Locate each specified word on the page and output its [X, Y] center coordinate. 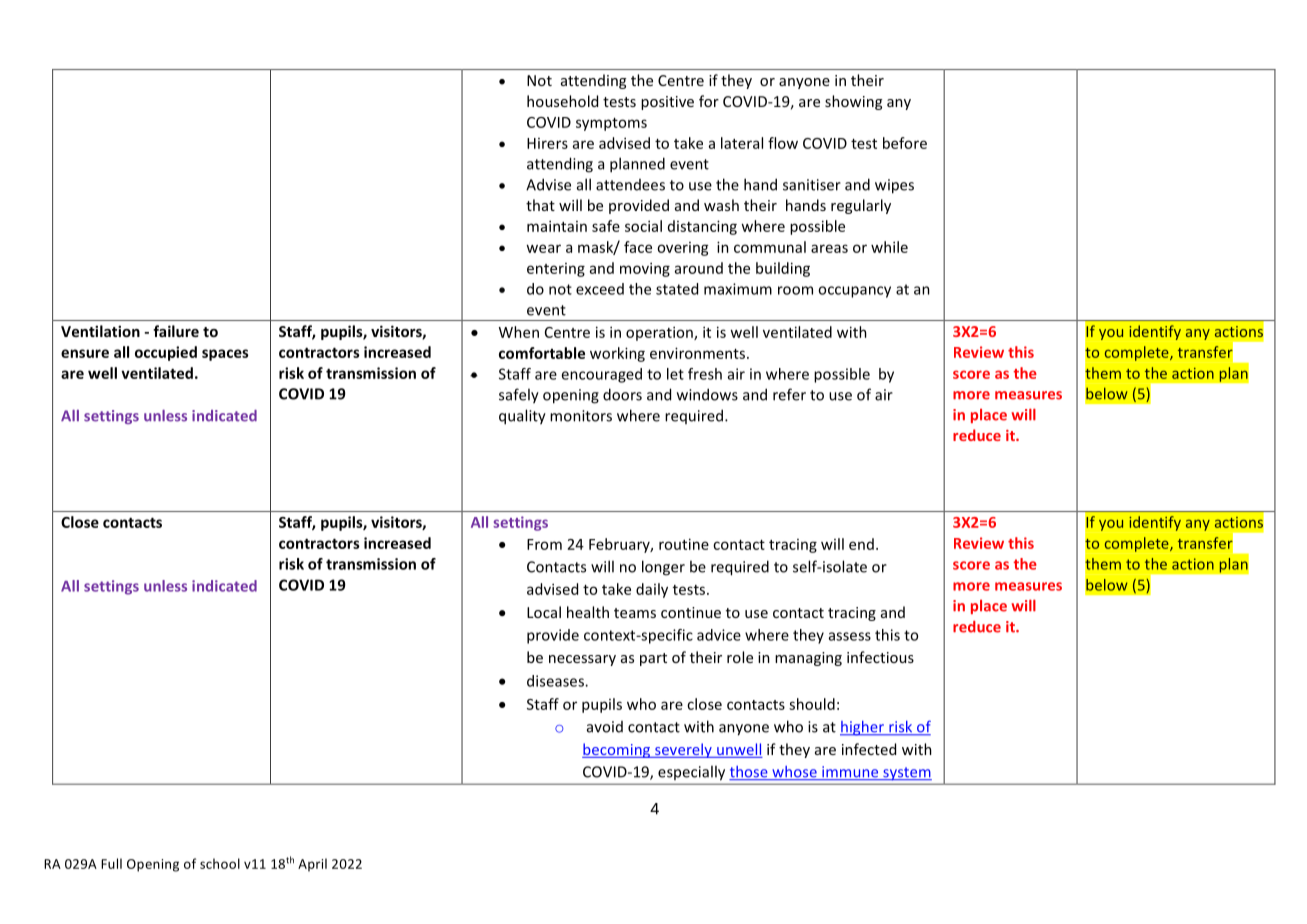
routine [684, 544]
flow [783, 143]
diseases [556, 681]
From [544, 544]
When [519, 332]
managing [808, 659]
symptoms [611, 124]
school [220, 863]
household [562, 101]
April [312, 865]
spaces [225, 355]
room [795, 290]
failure [176, 331]
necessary [582, 660]
